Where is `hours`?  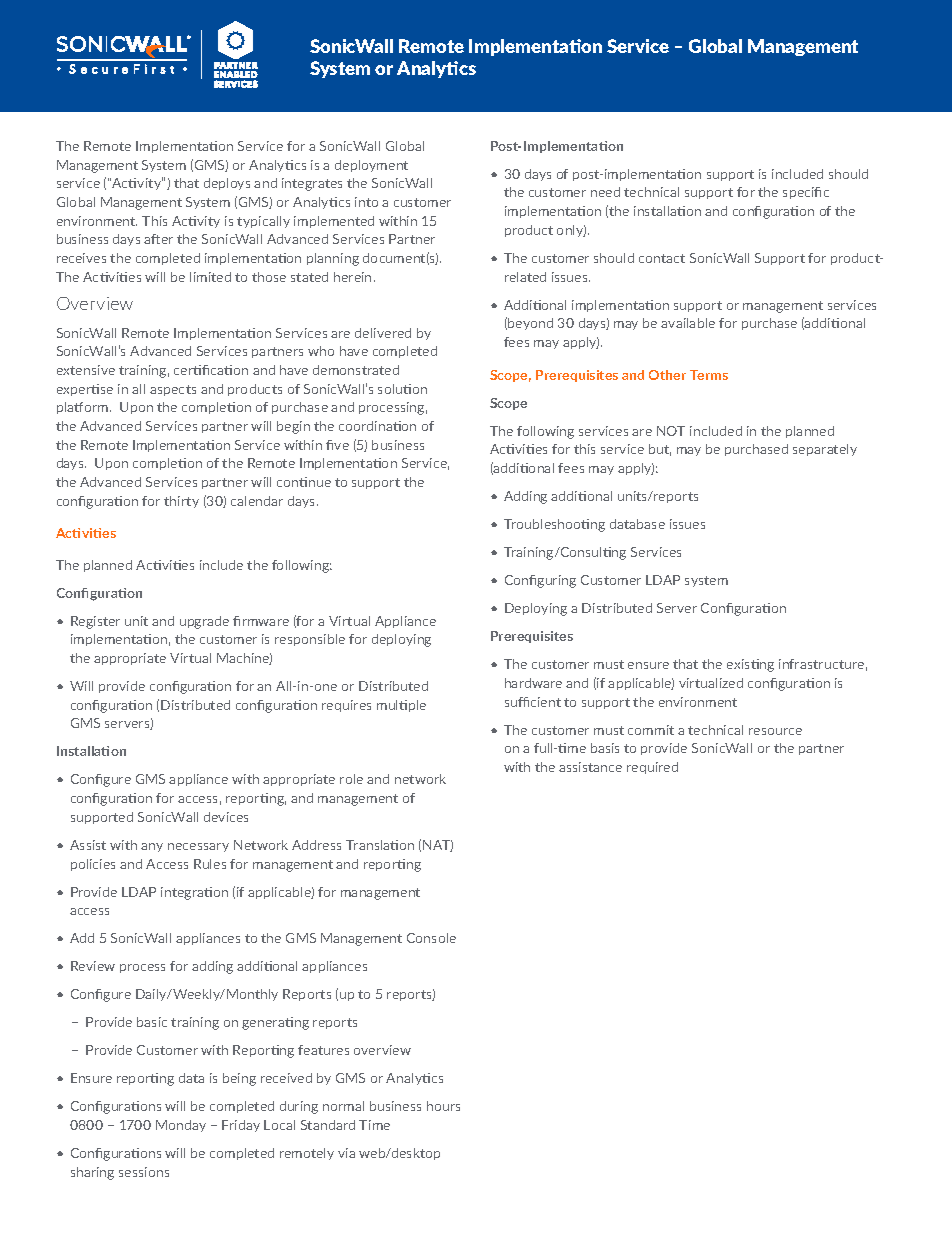
hours is located at coordinates (443, 1106).
